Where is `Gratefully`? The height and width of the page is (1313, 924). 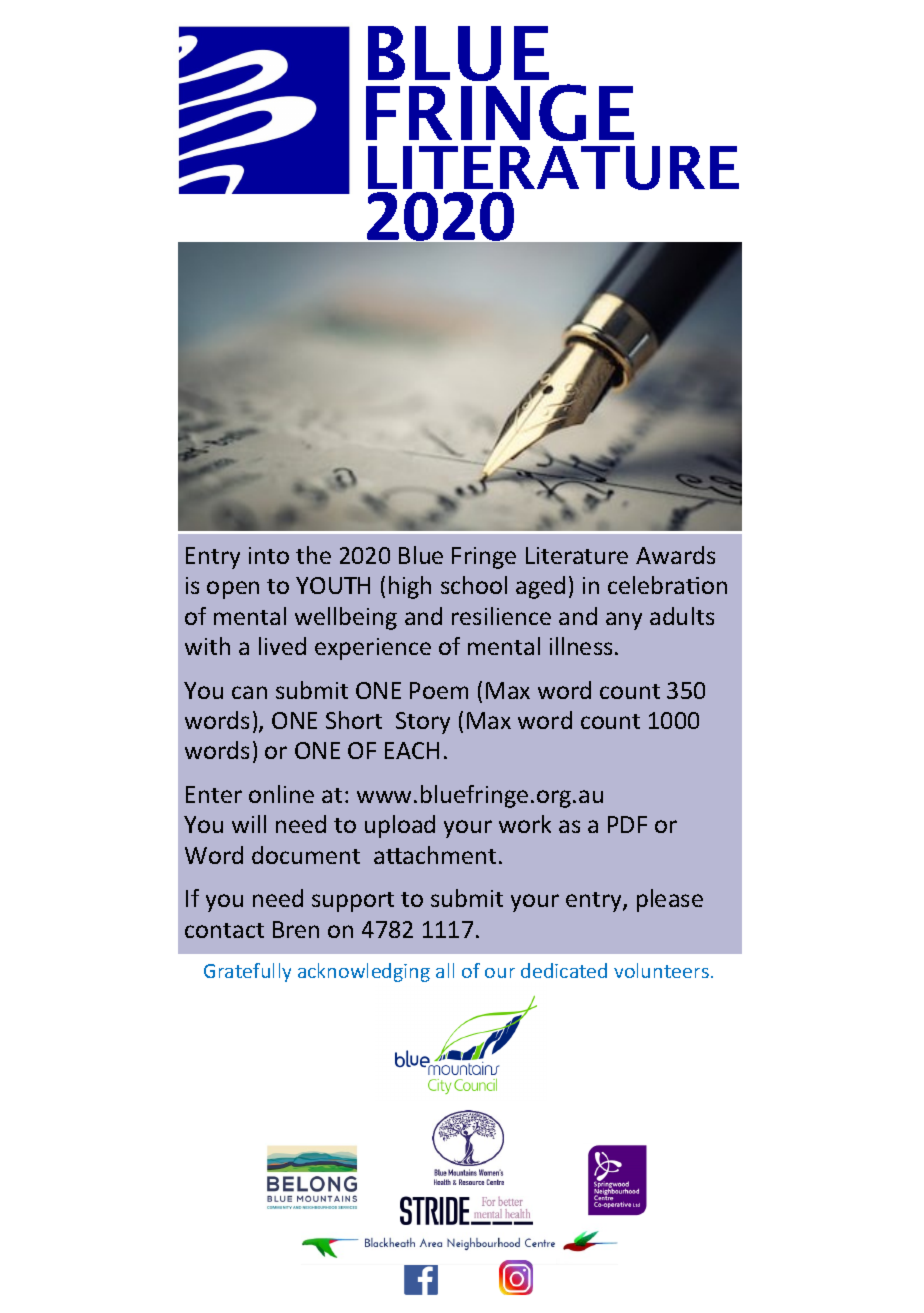
Gratefully is located at coordinates (247, 972).
